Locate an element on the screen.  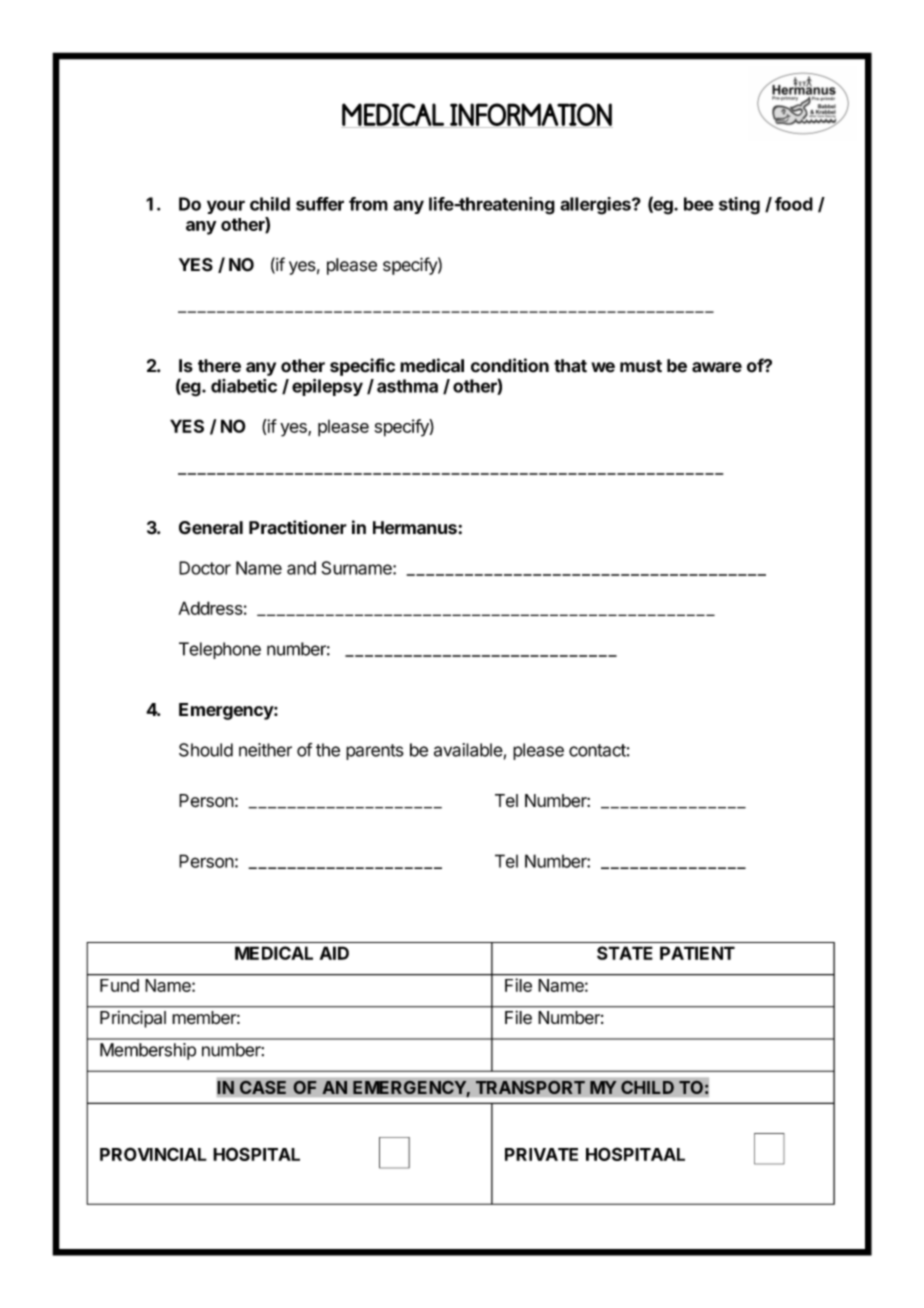
Hermanus is located at coordinates (416, 528).
